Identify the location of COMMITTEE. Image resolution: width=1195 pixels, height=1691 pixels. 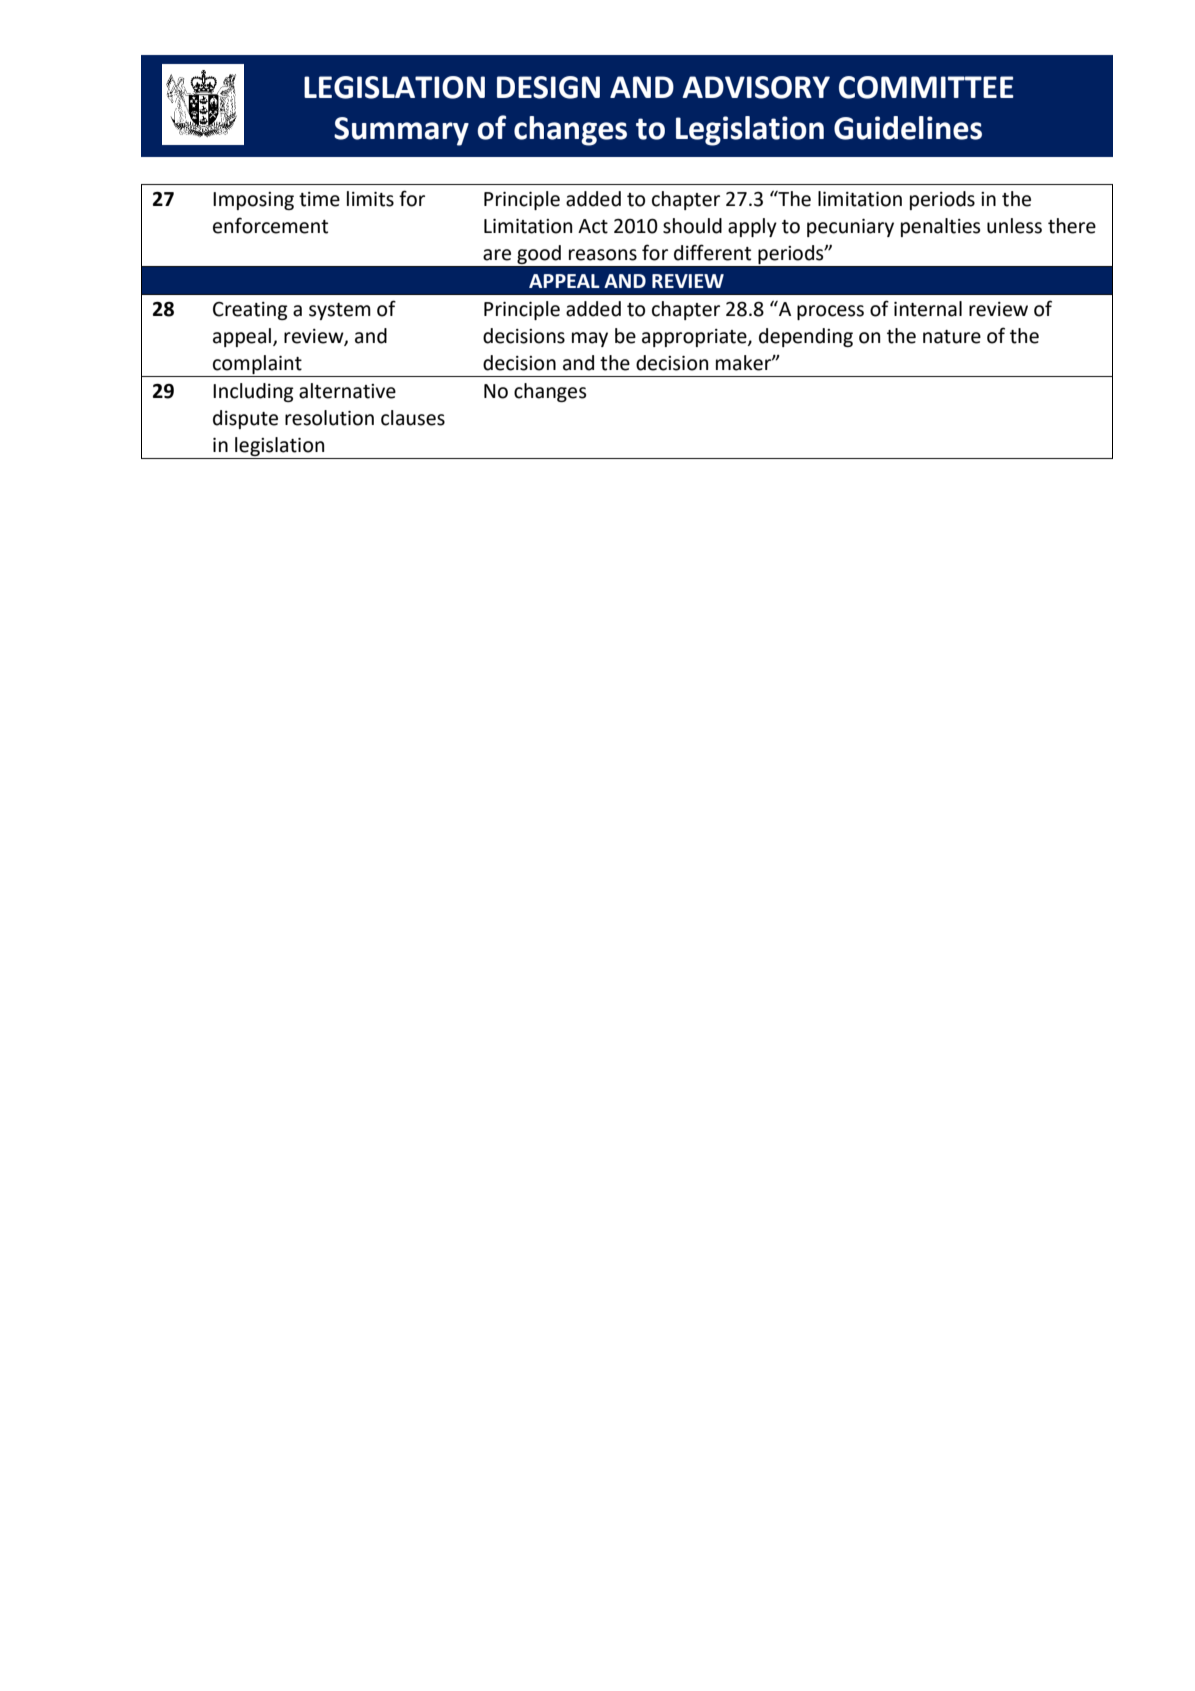
(926, 87).
